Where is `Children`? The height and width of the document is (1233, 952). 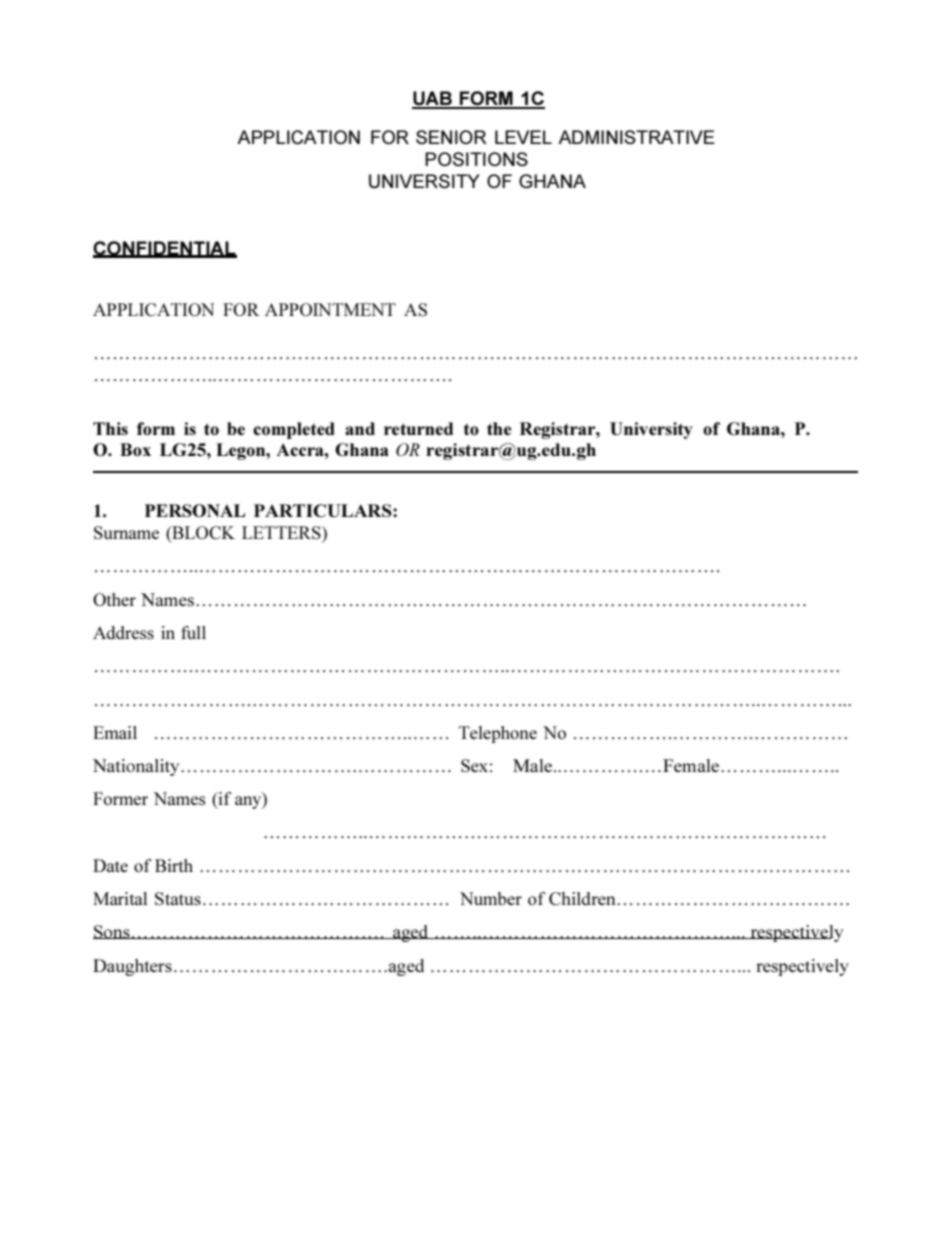 Children is located at coordinates (583, 898).
